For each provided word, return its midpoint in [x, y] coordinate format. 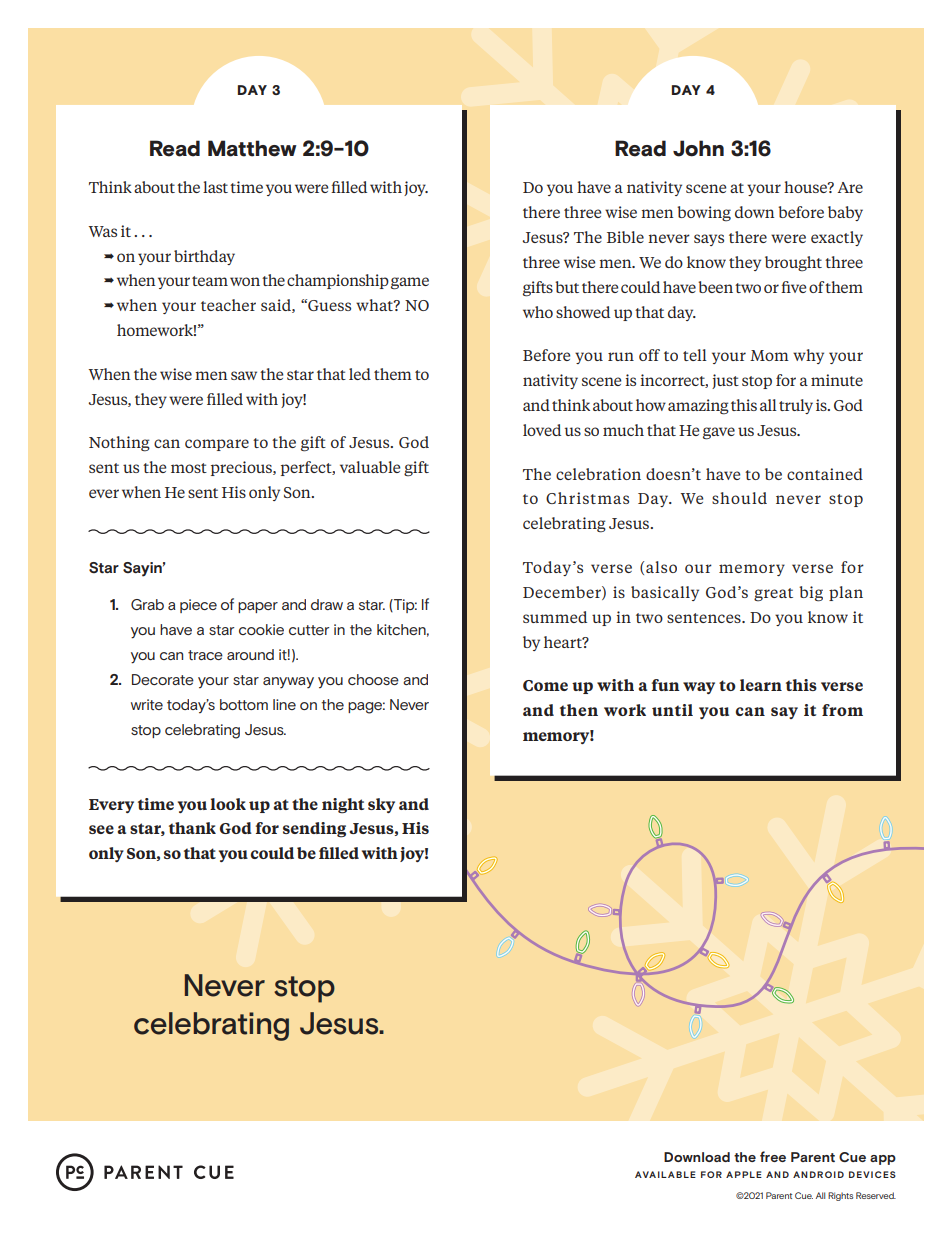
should [739, 498]
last [215, 187]
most [189, 468]
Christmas [587, 498]
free [773, 1156]
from [842, 710]
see [101, 829]
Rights [840, 1196]
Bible [625, 237]
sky [381, 805]
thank [192, 828]
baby [845, 213]
